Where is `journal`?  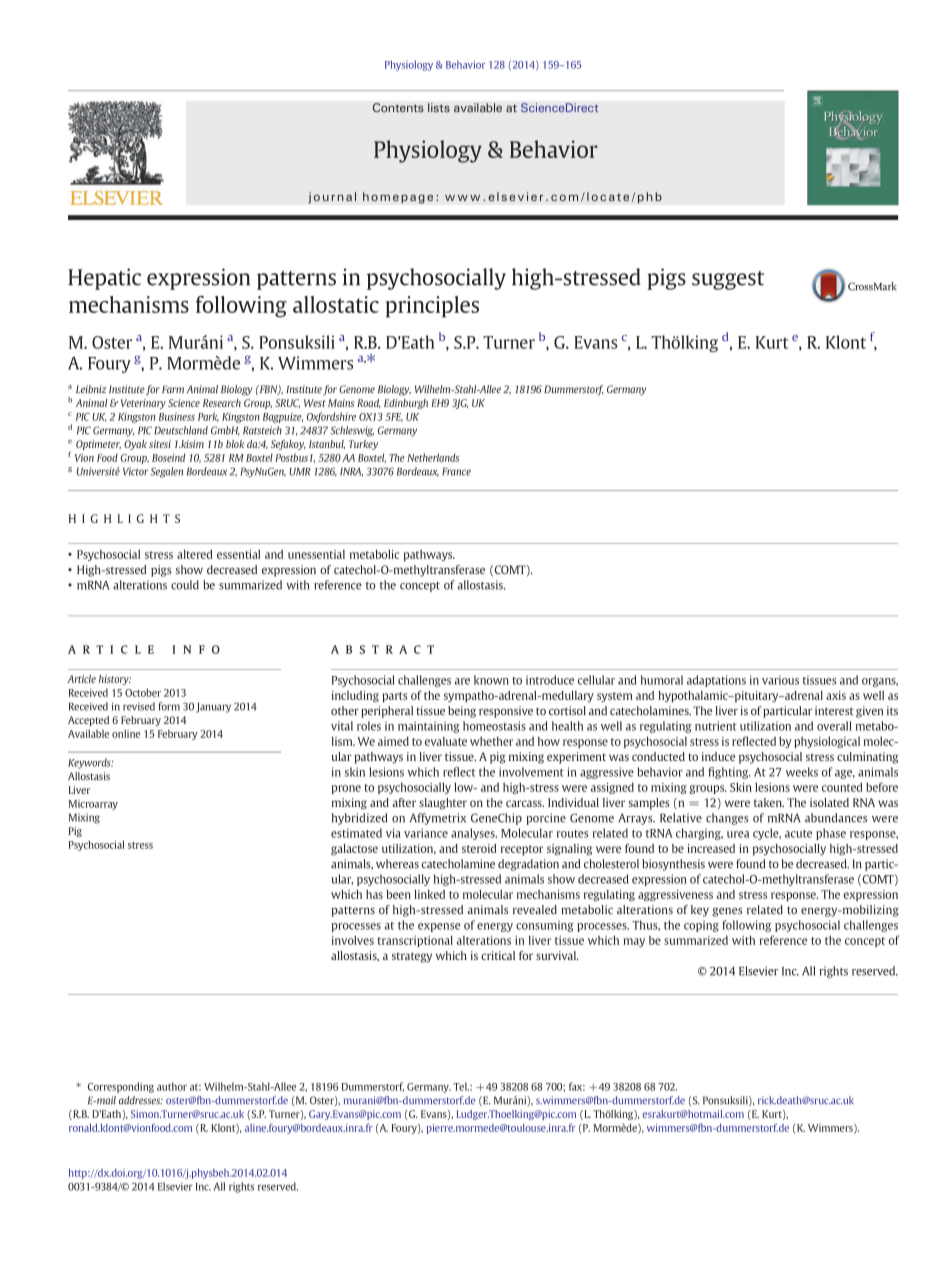 journal is located at coordinates (332, 198).
